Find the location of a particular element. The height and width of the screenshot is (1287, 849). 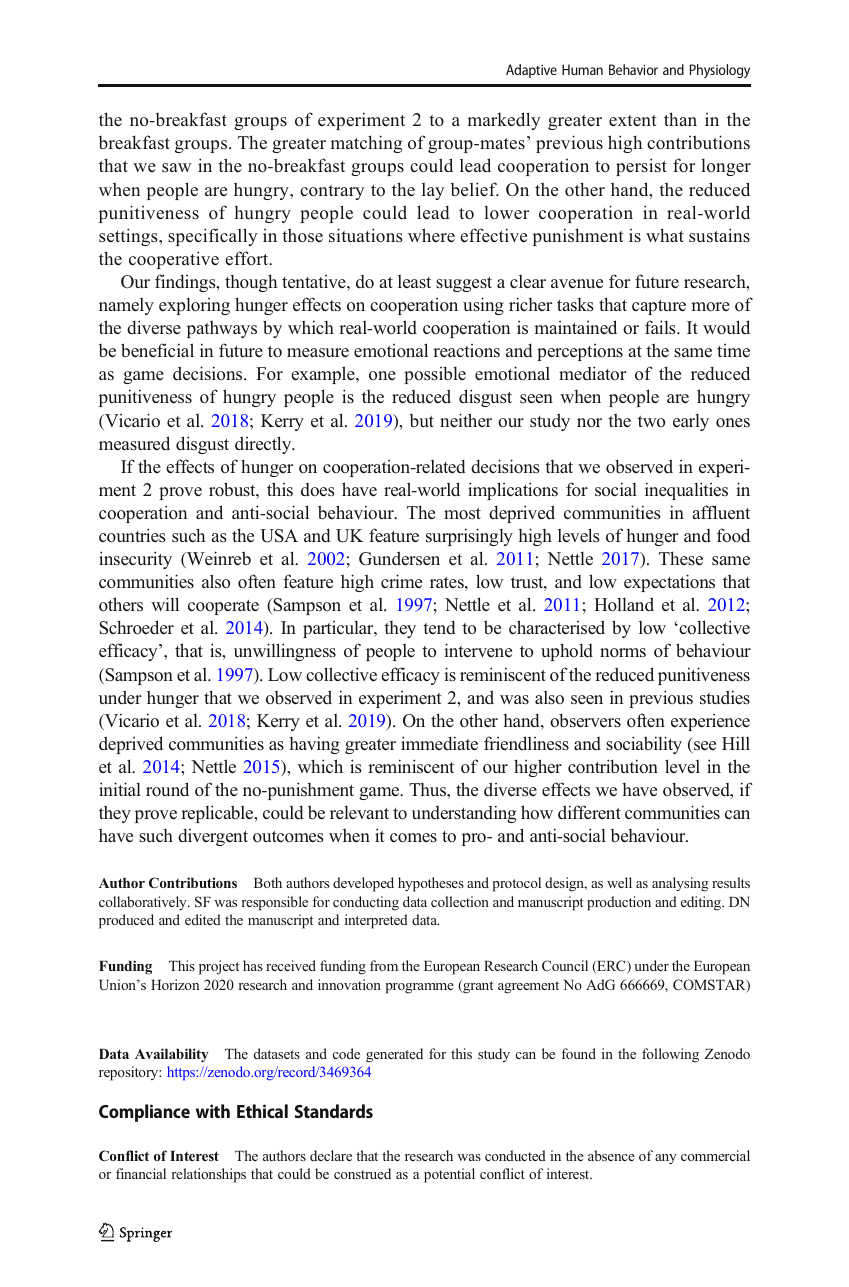

immediate is located at coordinates (439, 743).
